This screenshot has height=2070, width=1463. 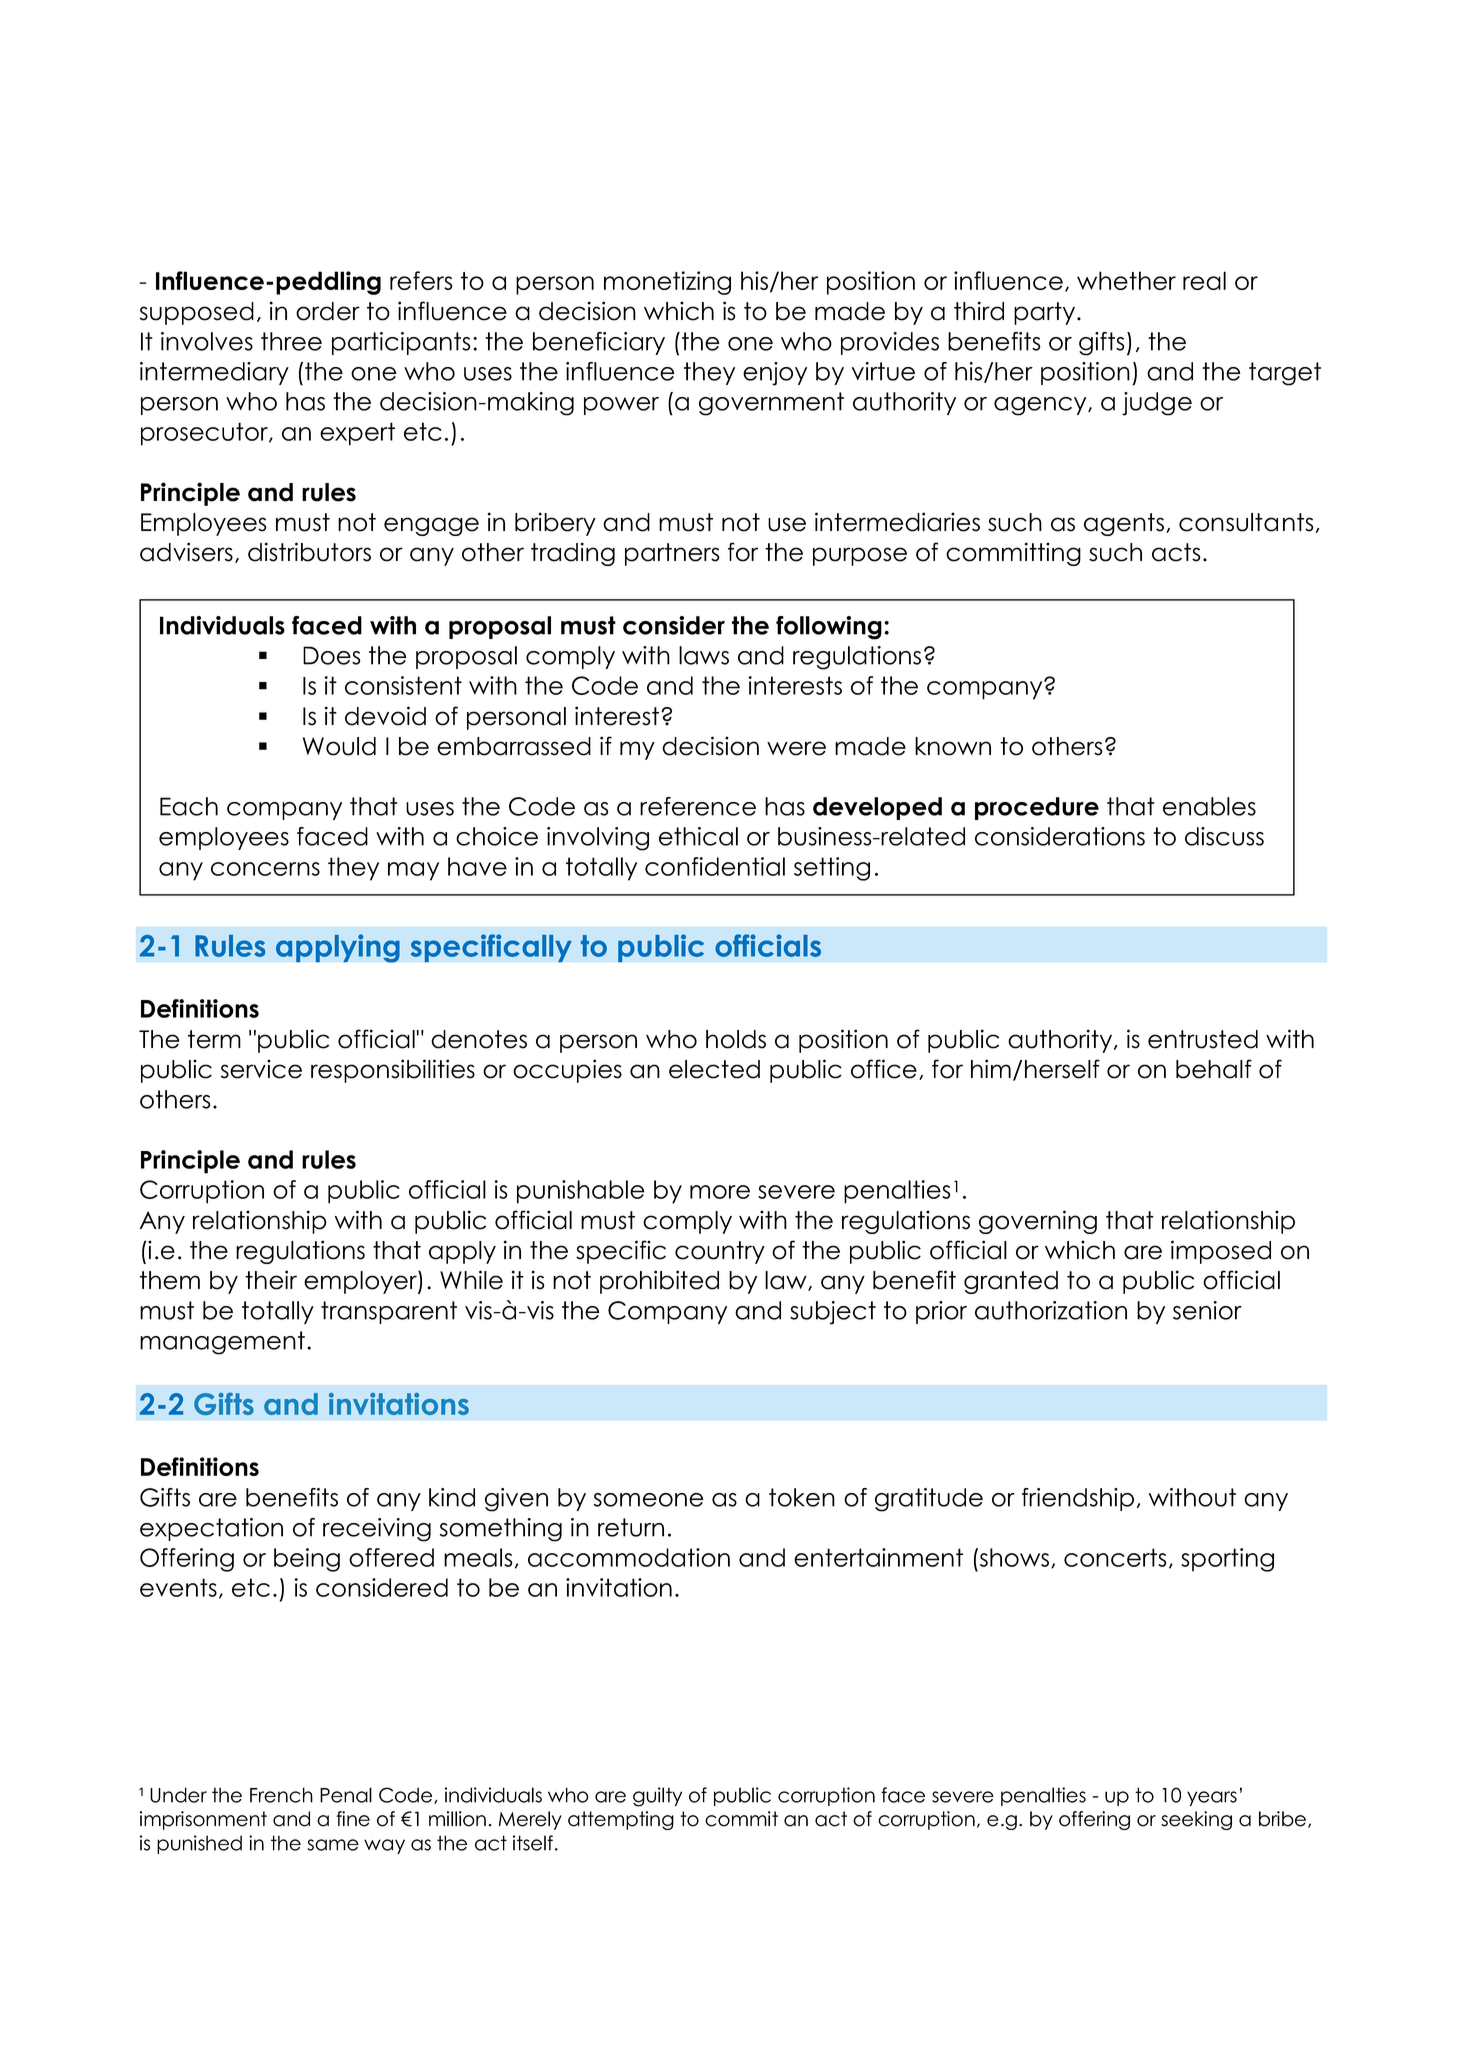 I want to click on whether, so click(x=1126, y=280).
